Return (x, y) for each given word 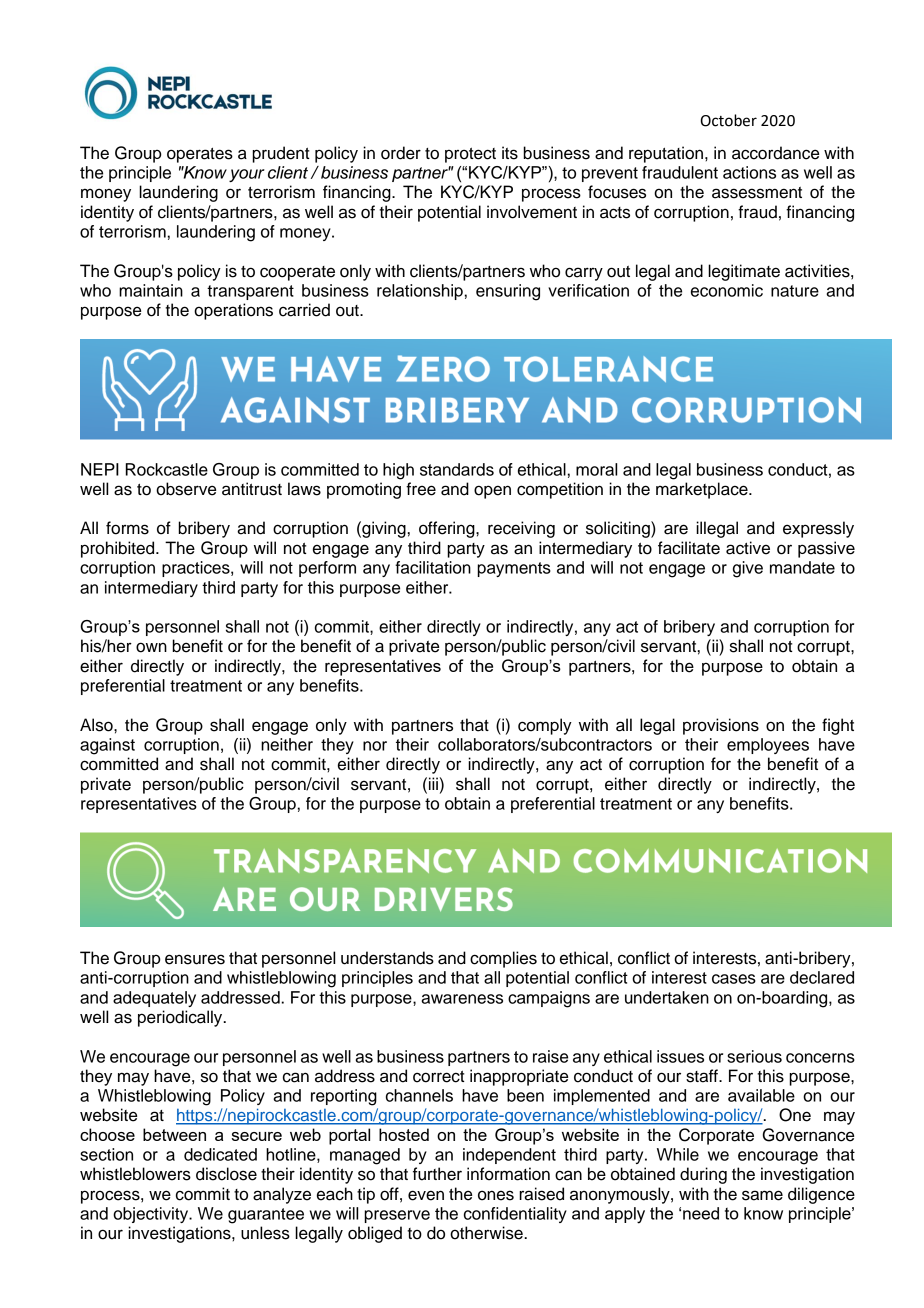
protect (470, 155)
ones (496, 1195)
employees (768, 746)
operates (200, 155)
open (492, 492)
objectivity (152, 1215)
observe (186, 489)
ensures (195, 959)
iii (433, 783)
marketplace (703, 490)
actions (749, 172)
